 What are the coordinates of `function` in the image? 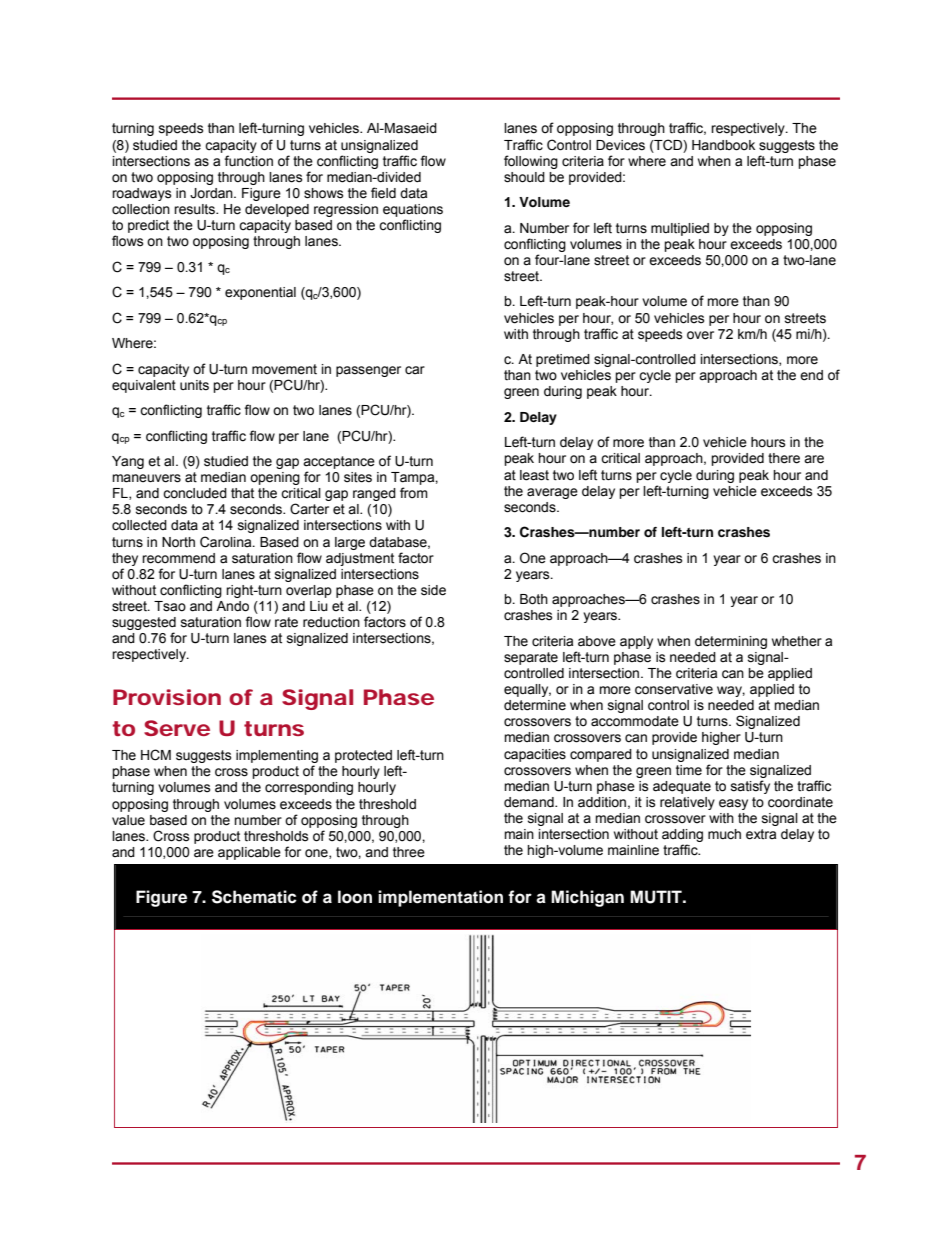 It's located at (248, 161).
